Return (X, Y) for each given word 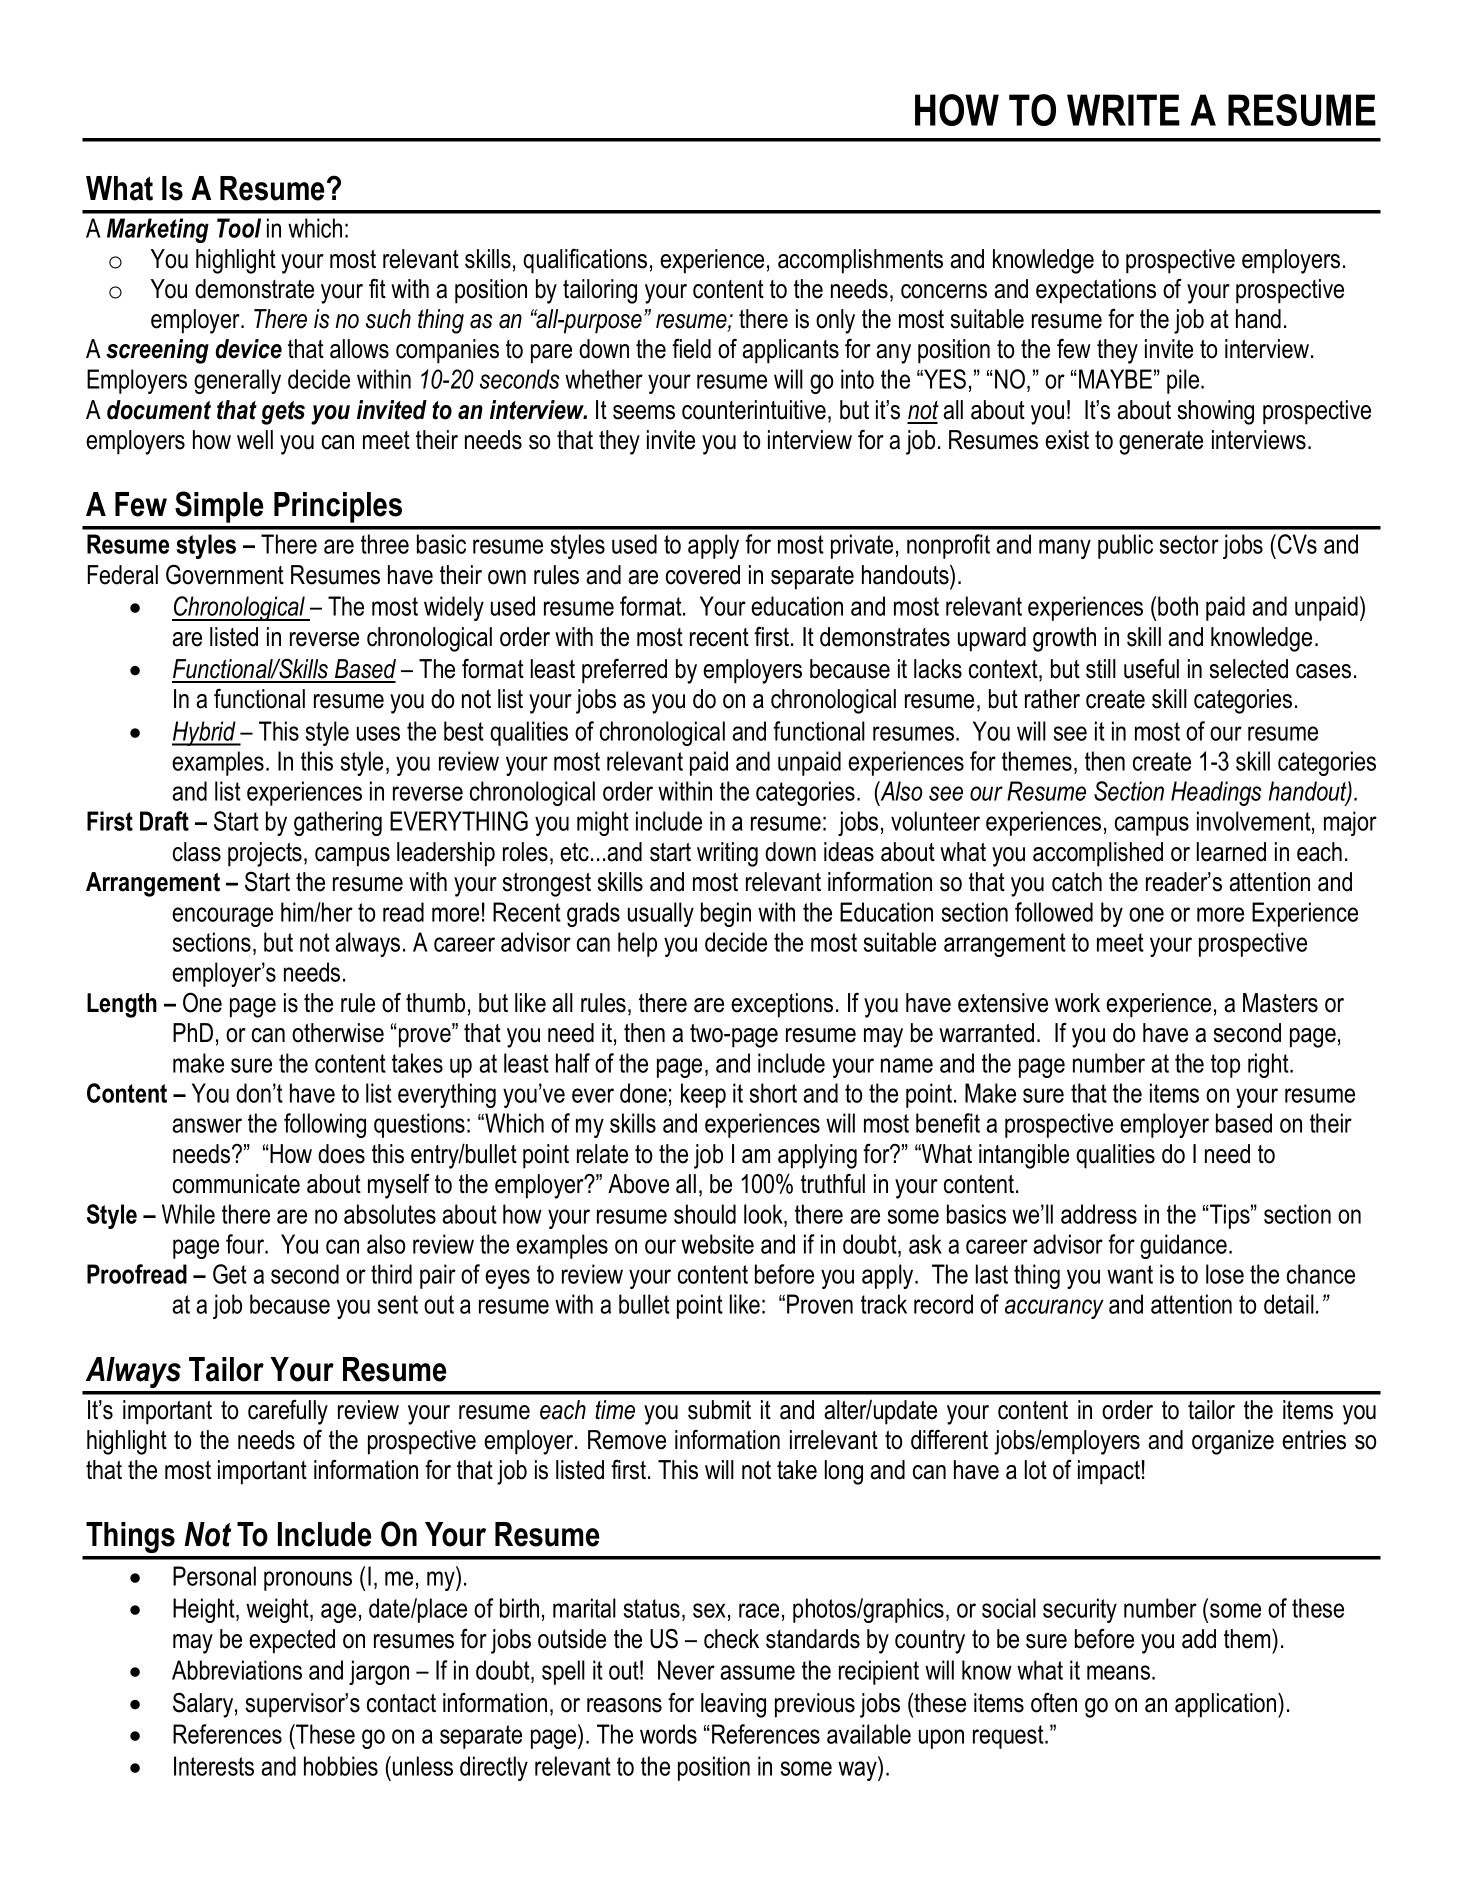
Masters (1280, 1003)
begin (726, 914)
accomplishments (860, 261)
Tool (239, 228)
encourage (222, 917)
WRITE (1123, 110)
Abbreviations (237, 1670)
